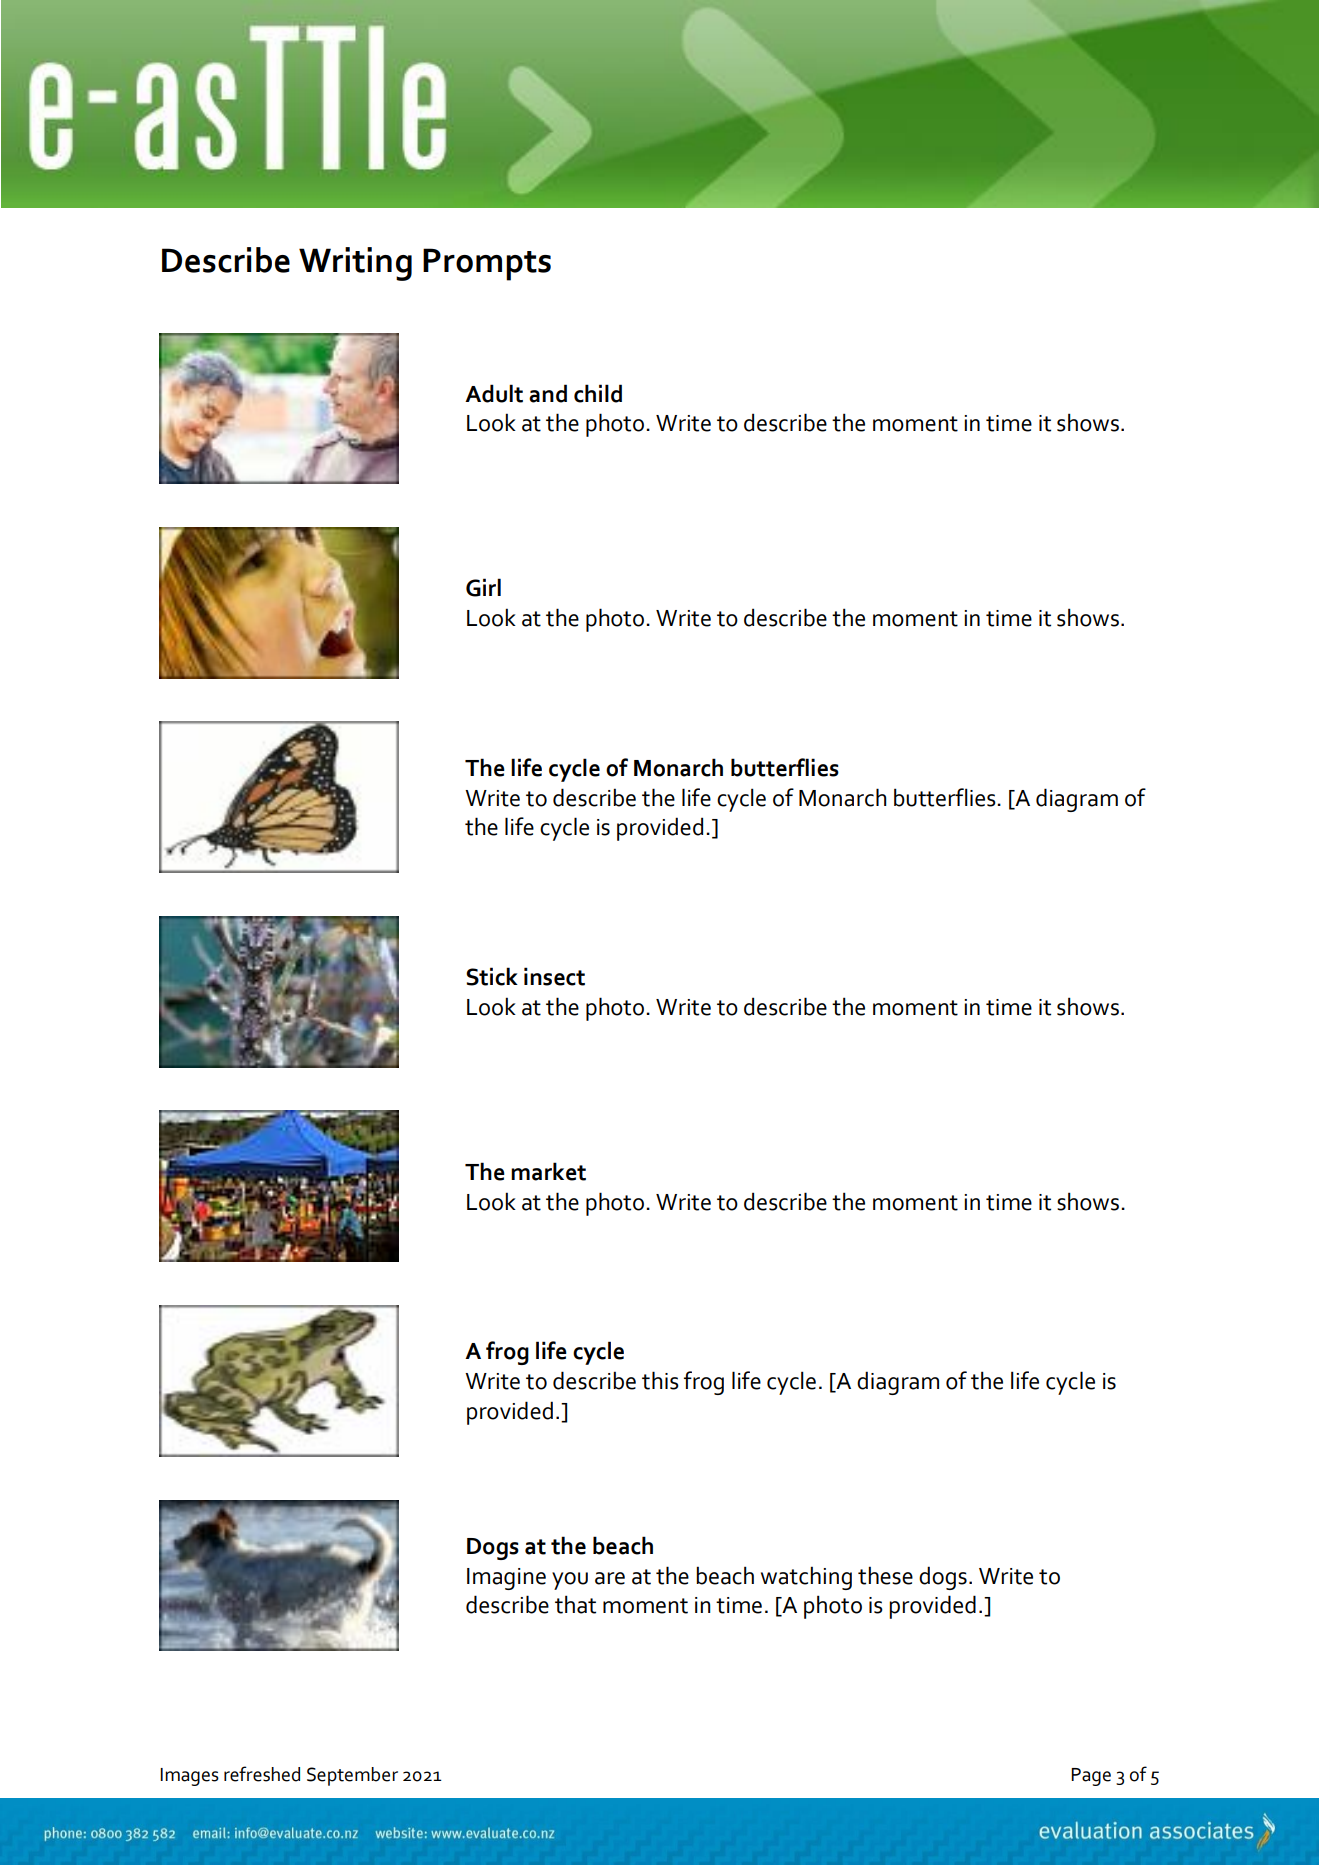  Describe the element at coordinates (575, 1604) in the screenshot. I see `that` at that location.
